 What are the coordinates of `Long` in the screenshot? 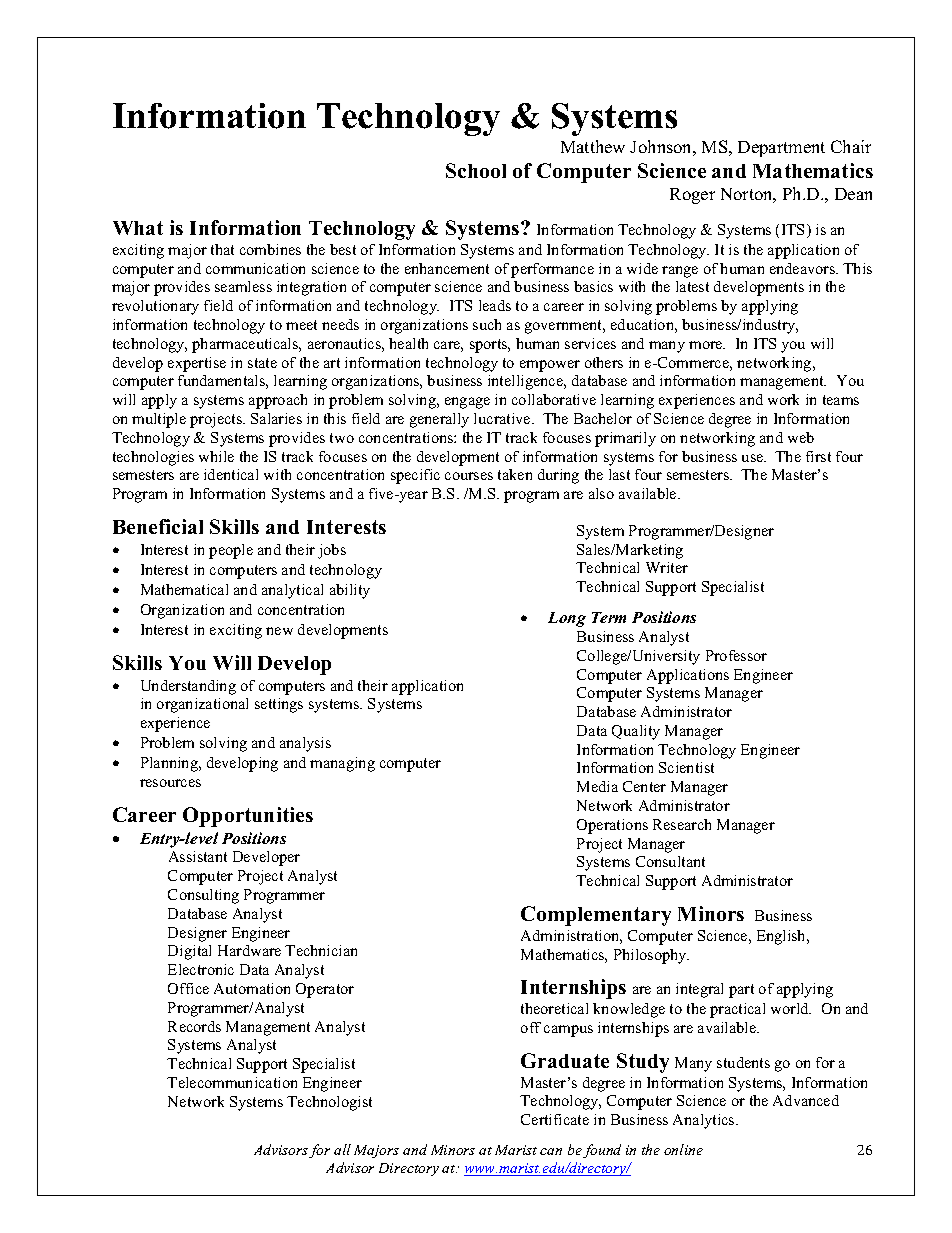 It's located at (567, 619).
